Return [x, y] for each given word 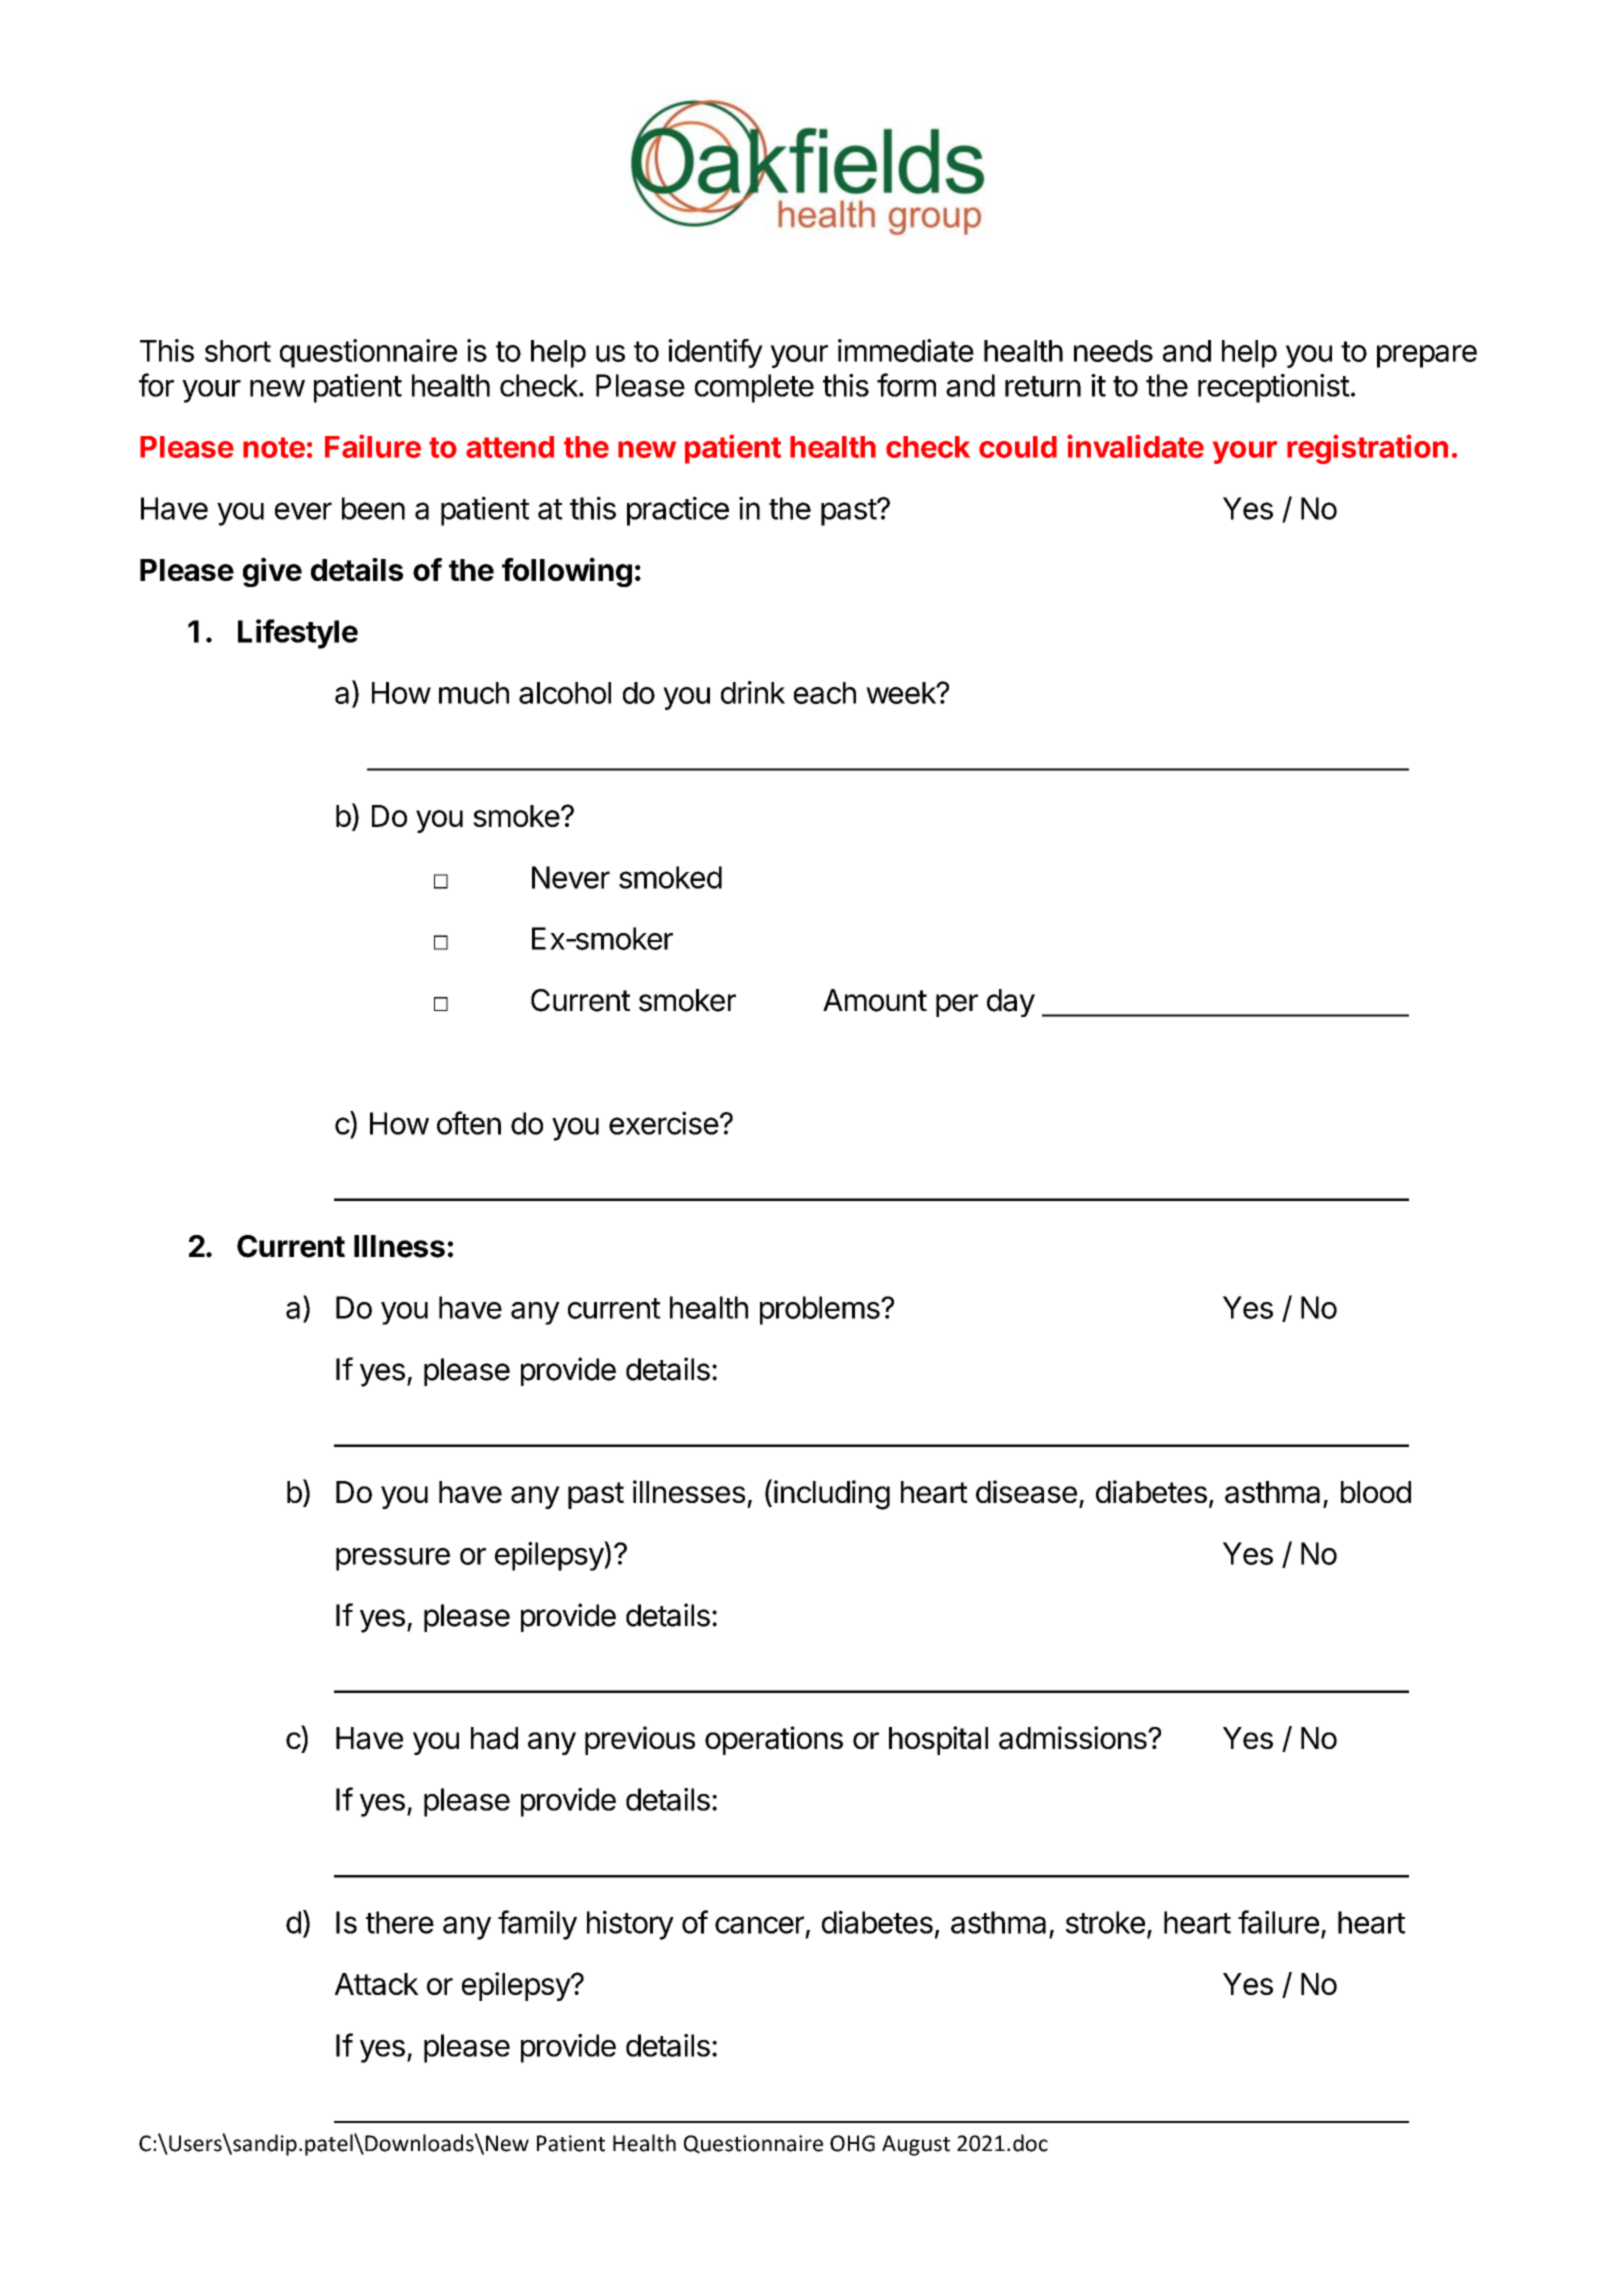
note [274, 447]
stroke [1105, 1922]
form [906, 385]
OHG [852, 2143]
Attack [377, 1984]
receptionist [1274, 388]
